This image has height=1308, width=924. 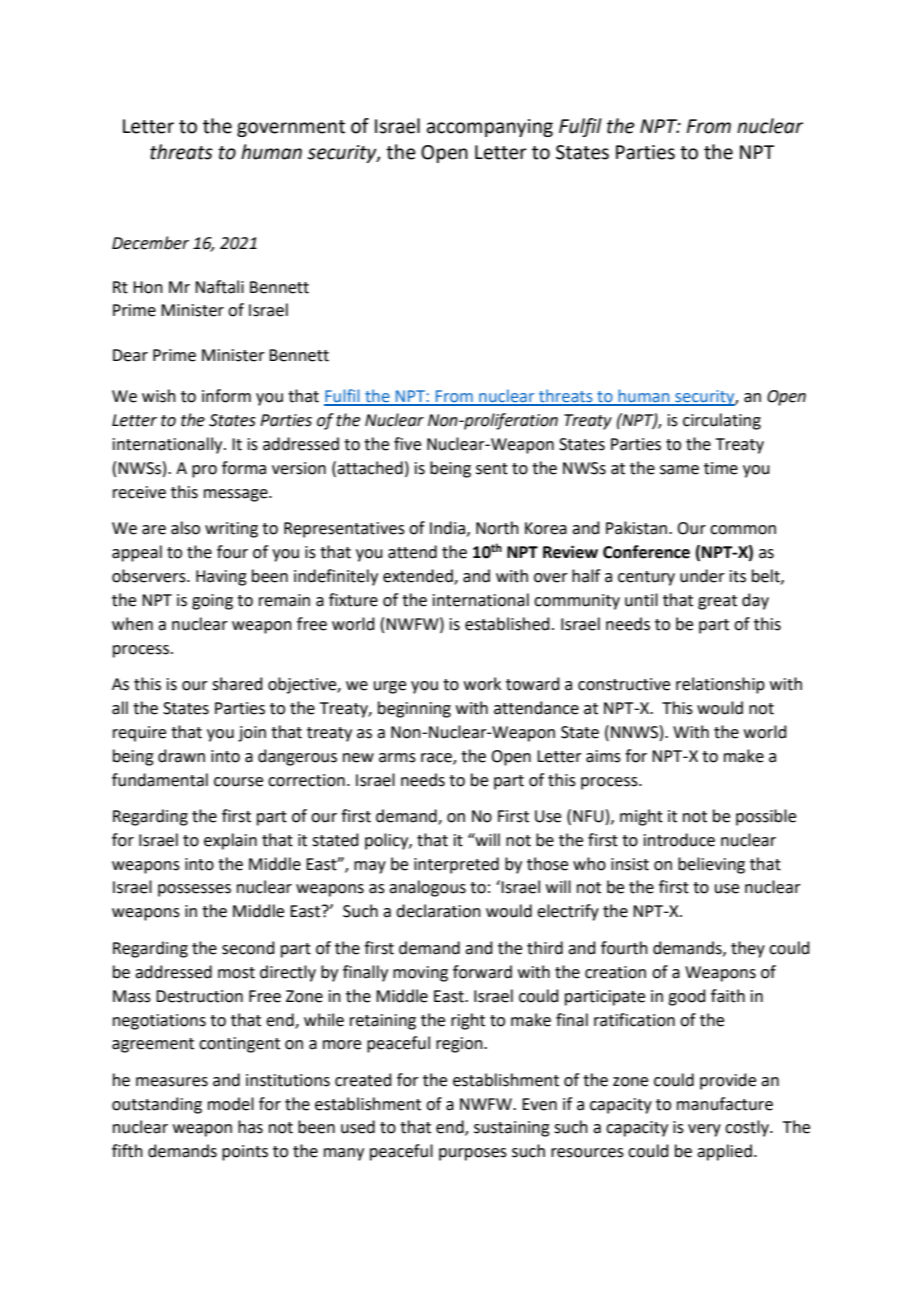 I want to click on model, so click(x=231, y=1104).
